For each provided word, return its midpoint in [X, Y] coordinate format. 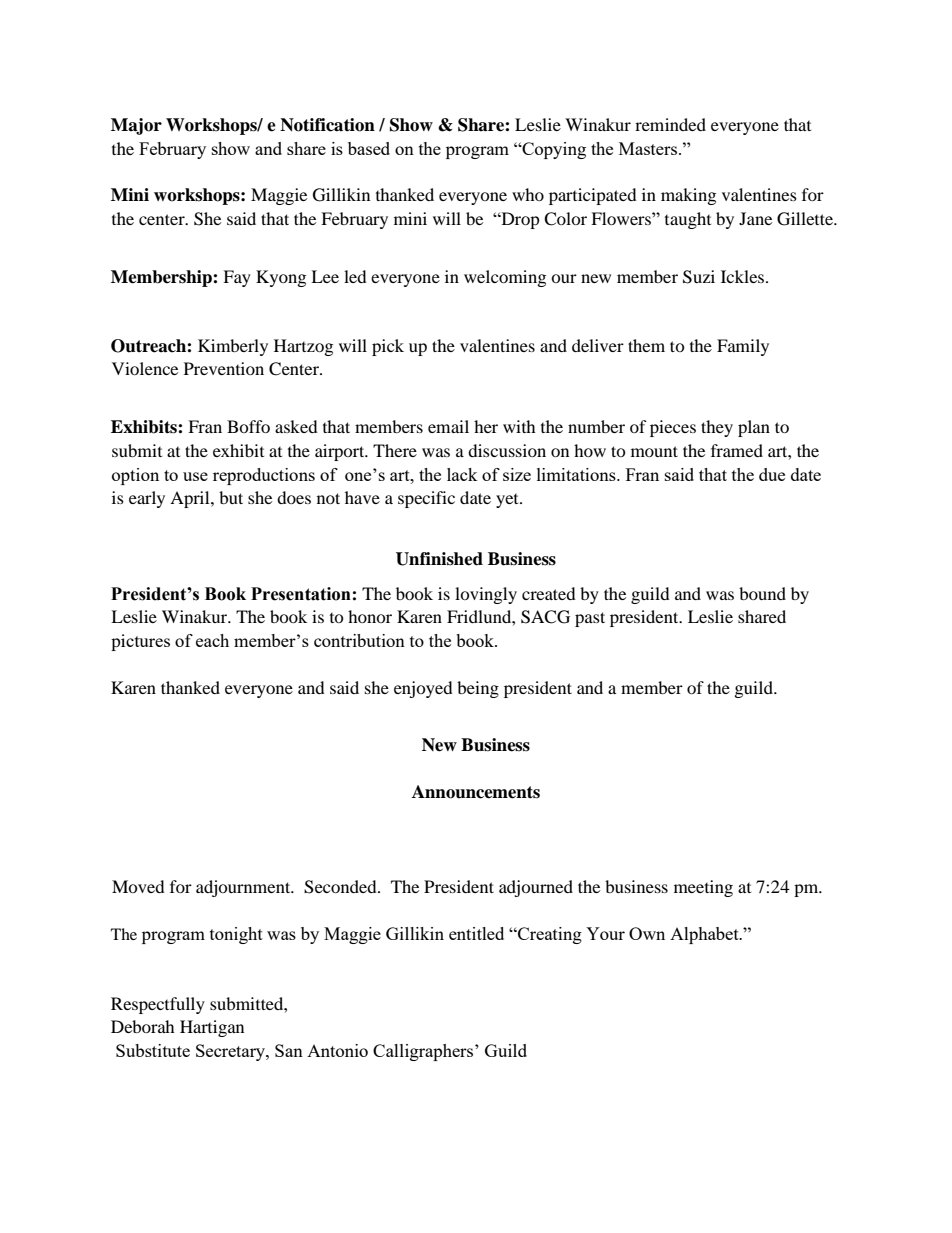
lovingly [486, 595]
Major [136, 126]
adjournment [244, 888]
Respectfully [158, 1005]
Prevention [224, 368]
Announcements [476, 792]
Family [743, 347]
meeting [703, 888]
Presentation [301, 594]
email [448, 426]
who [528, 194]
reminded [670, 124]
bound [762, 593]
